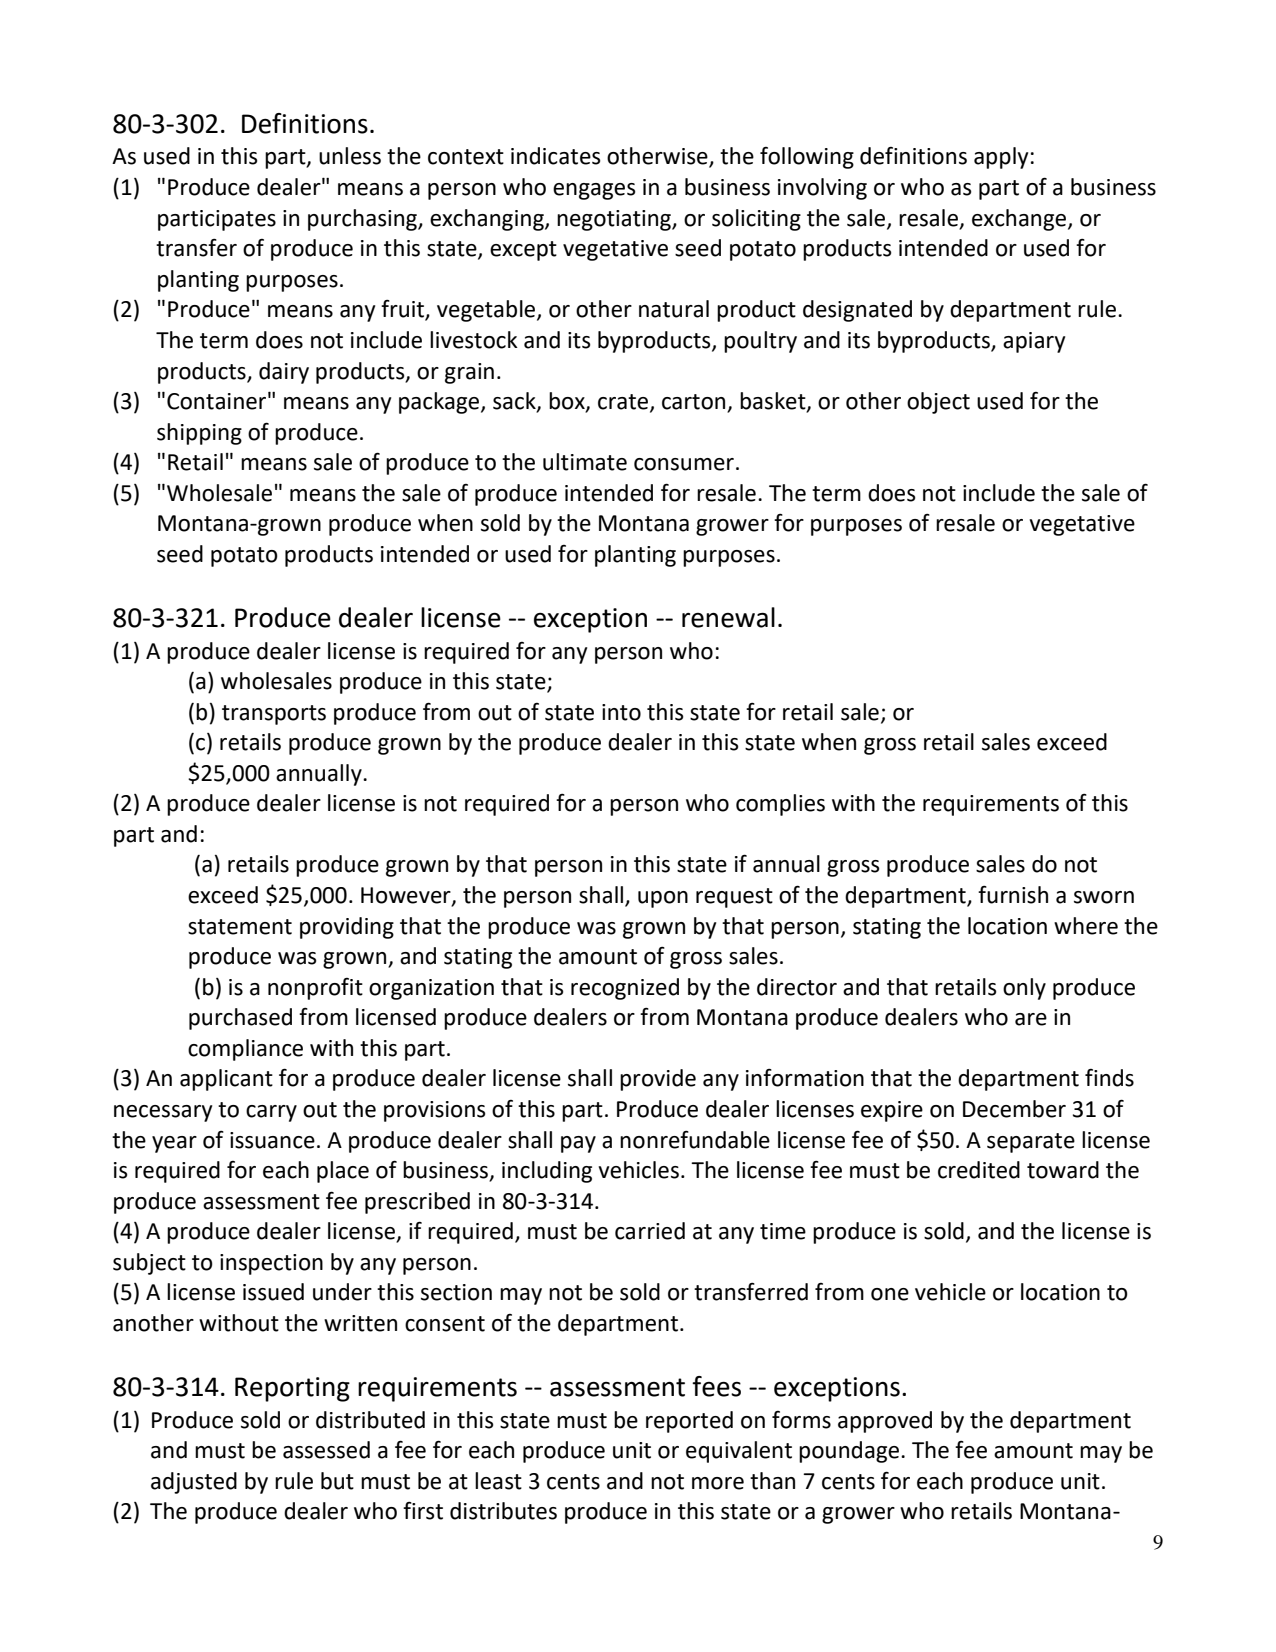 This document has height=1652, width=1276. Describe the element at coordinates (1020, 220) in the document. I see `exchange` at that location.
